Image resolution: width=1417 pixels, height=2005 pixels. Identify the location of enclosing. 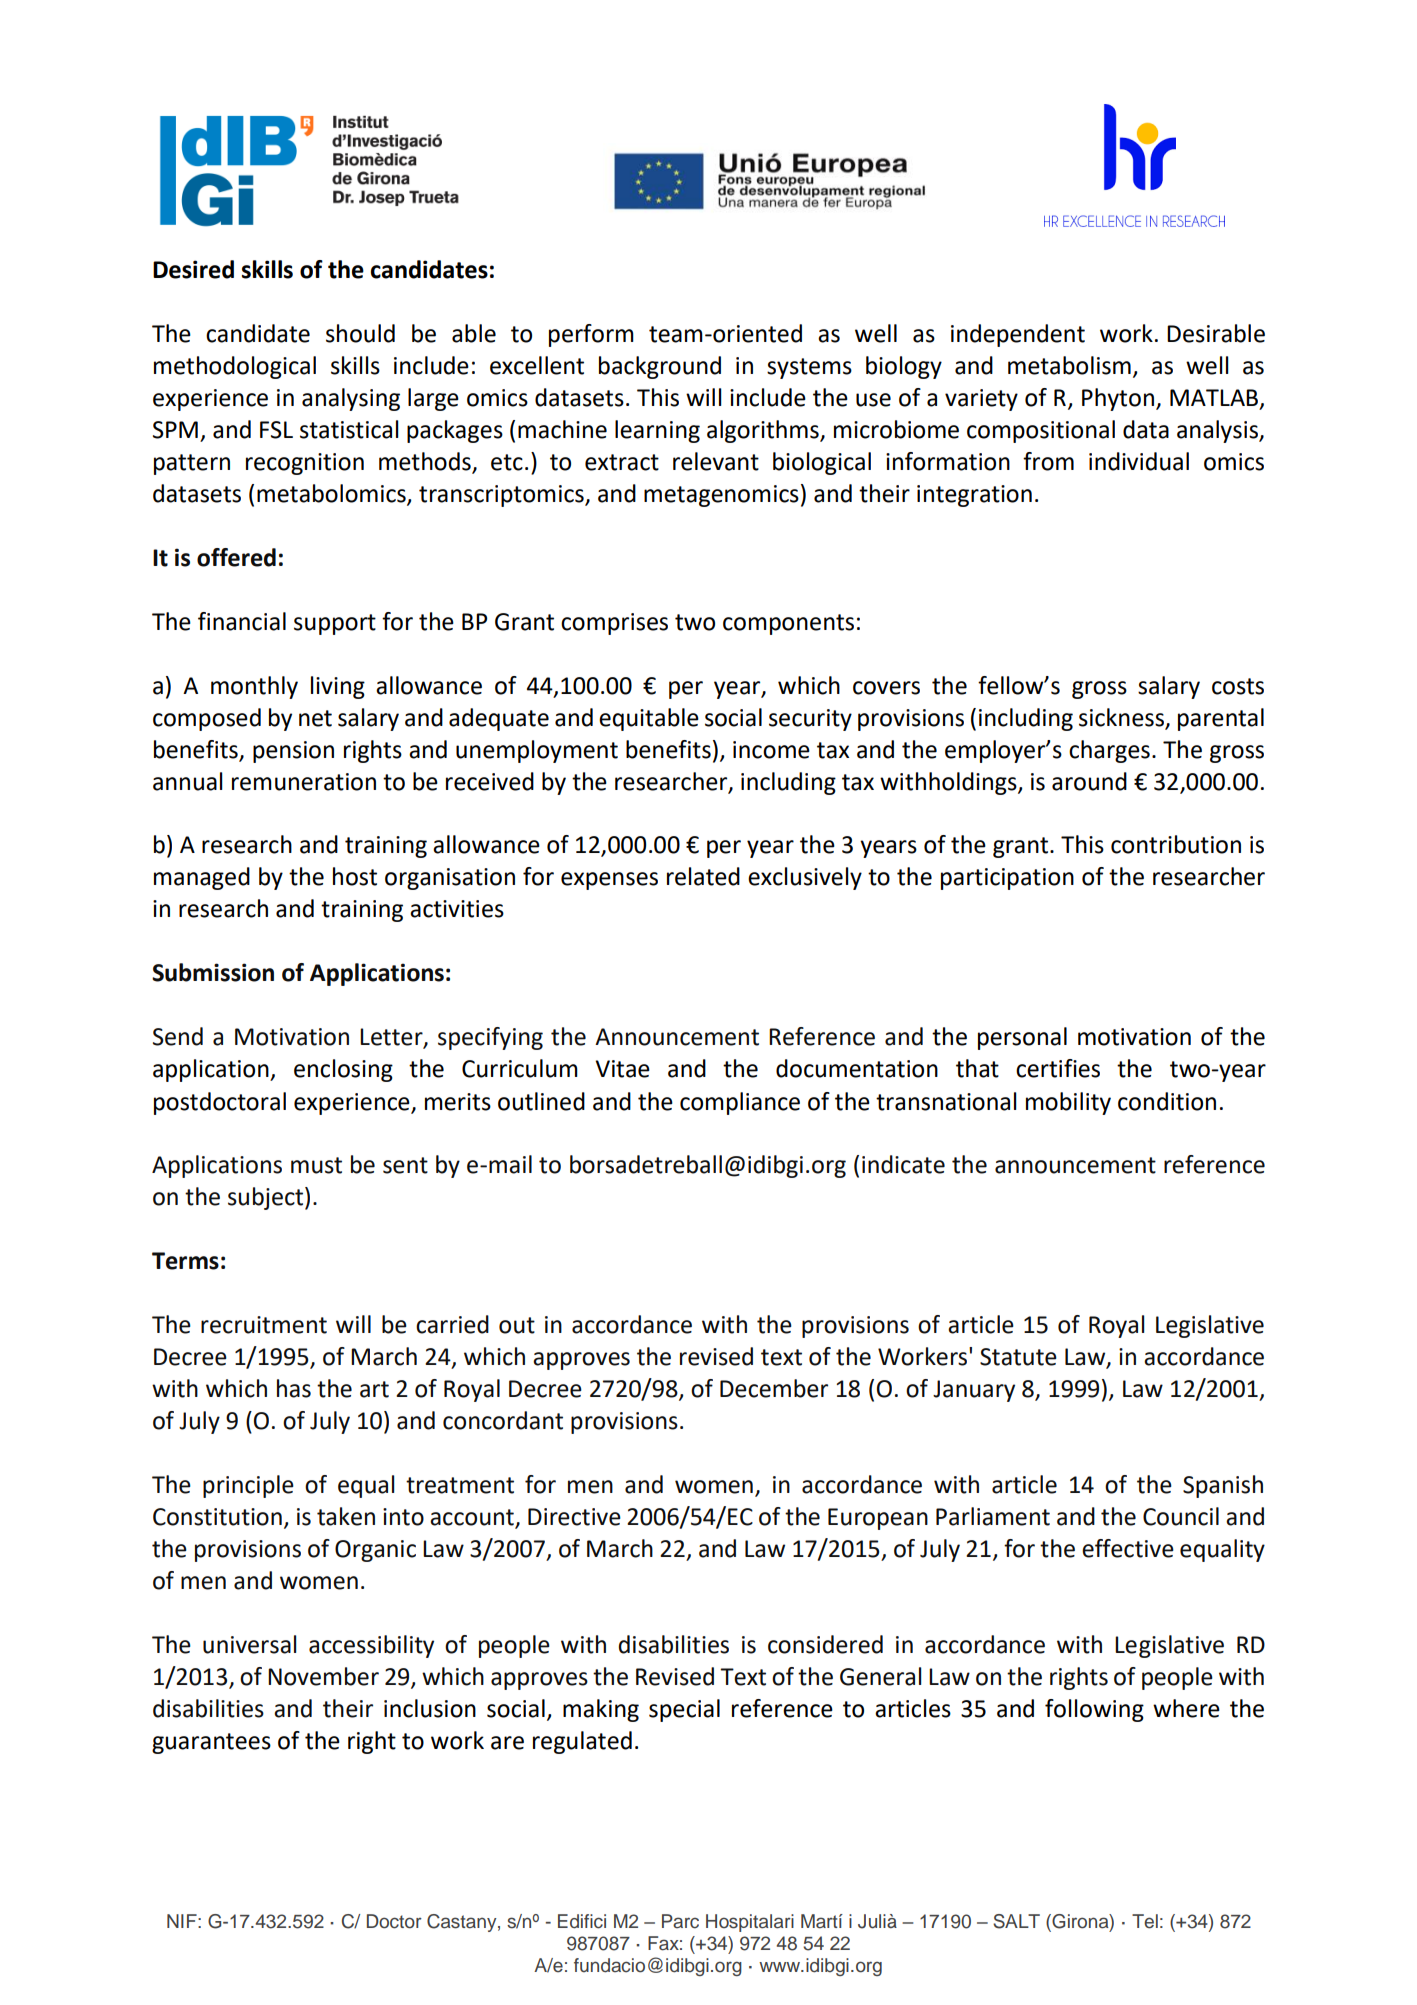
(343, 1070).
